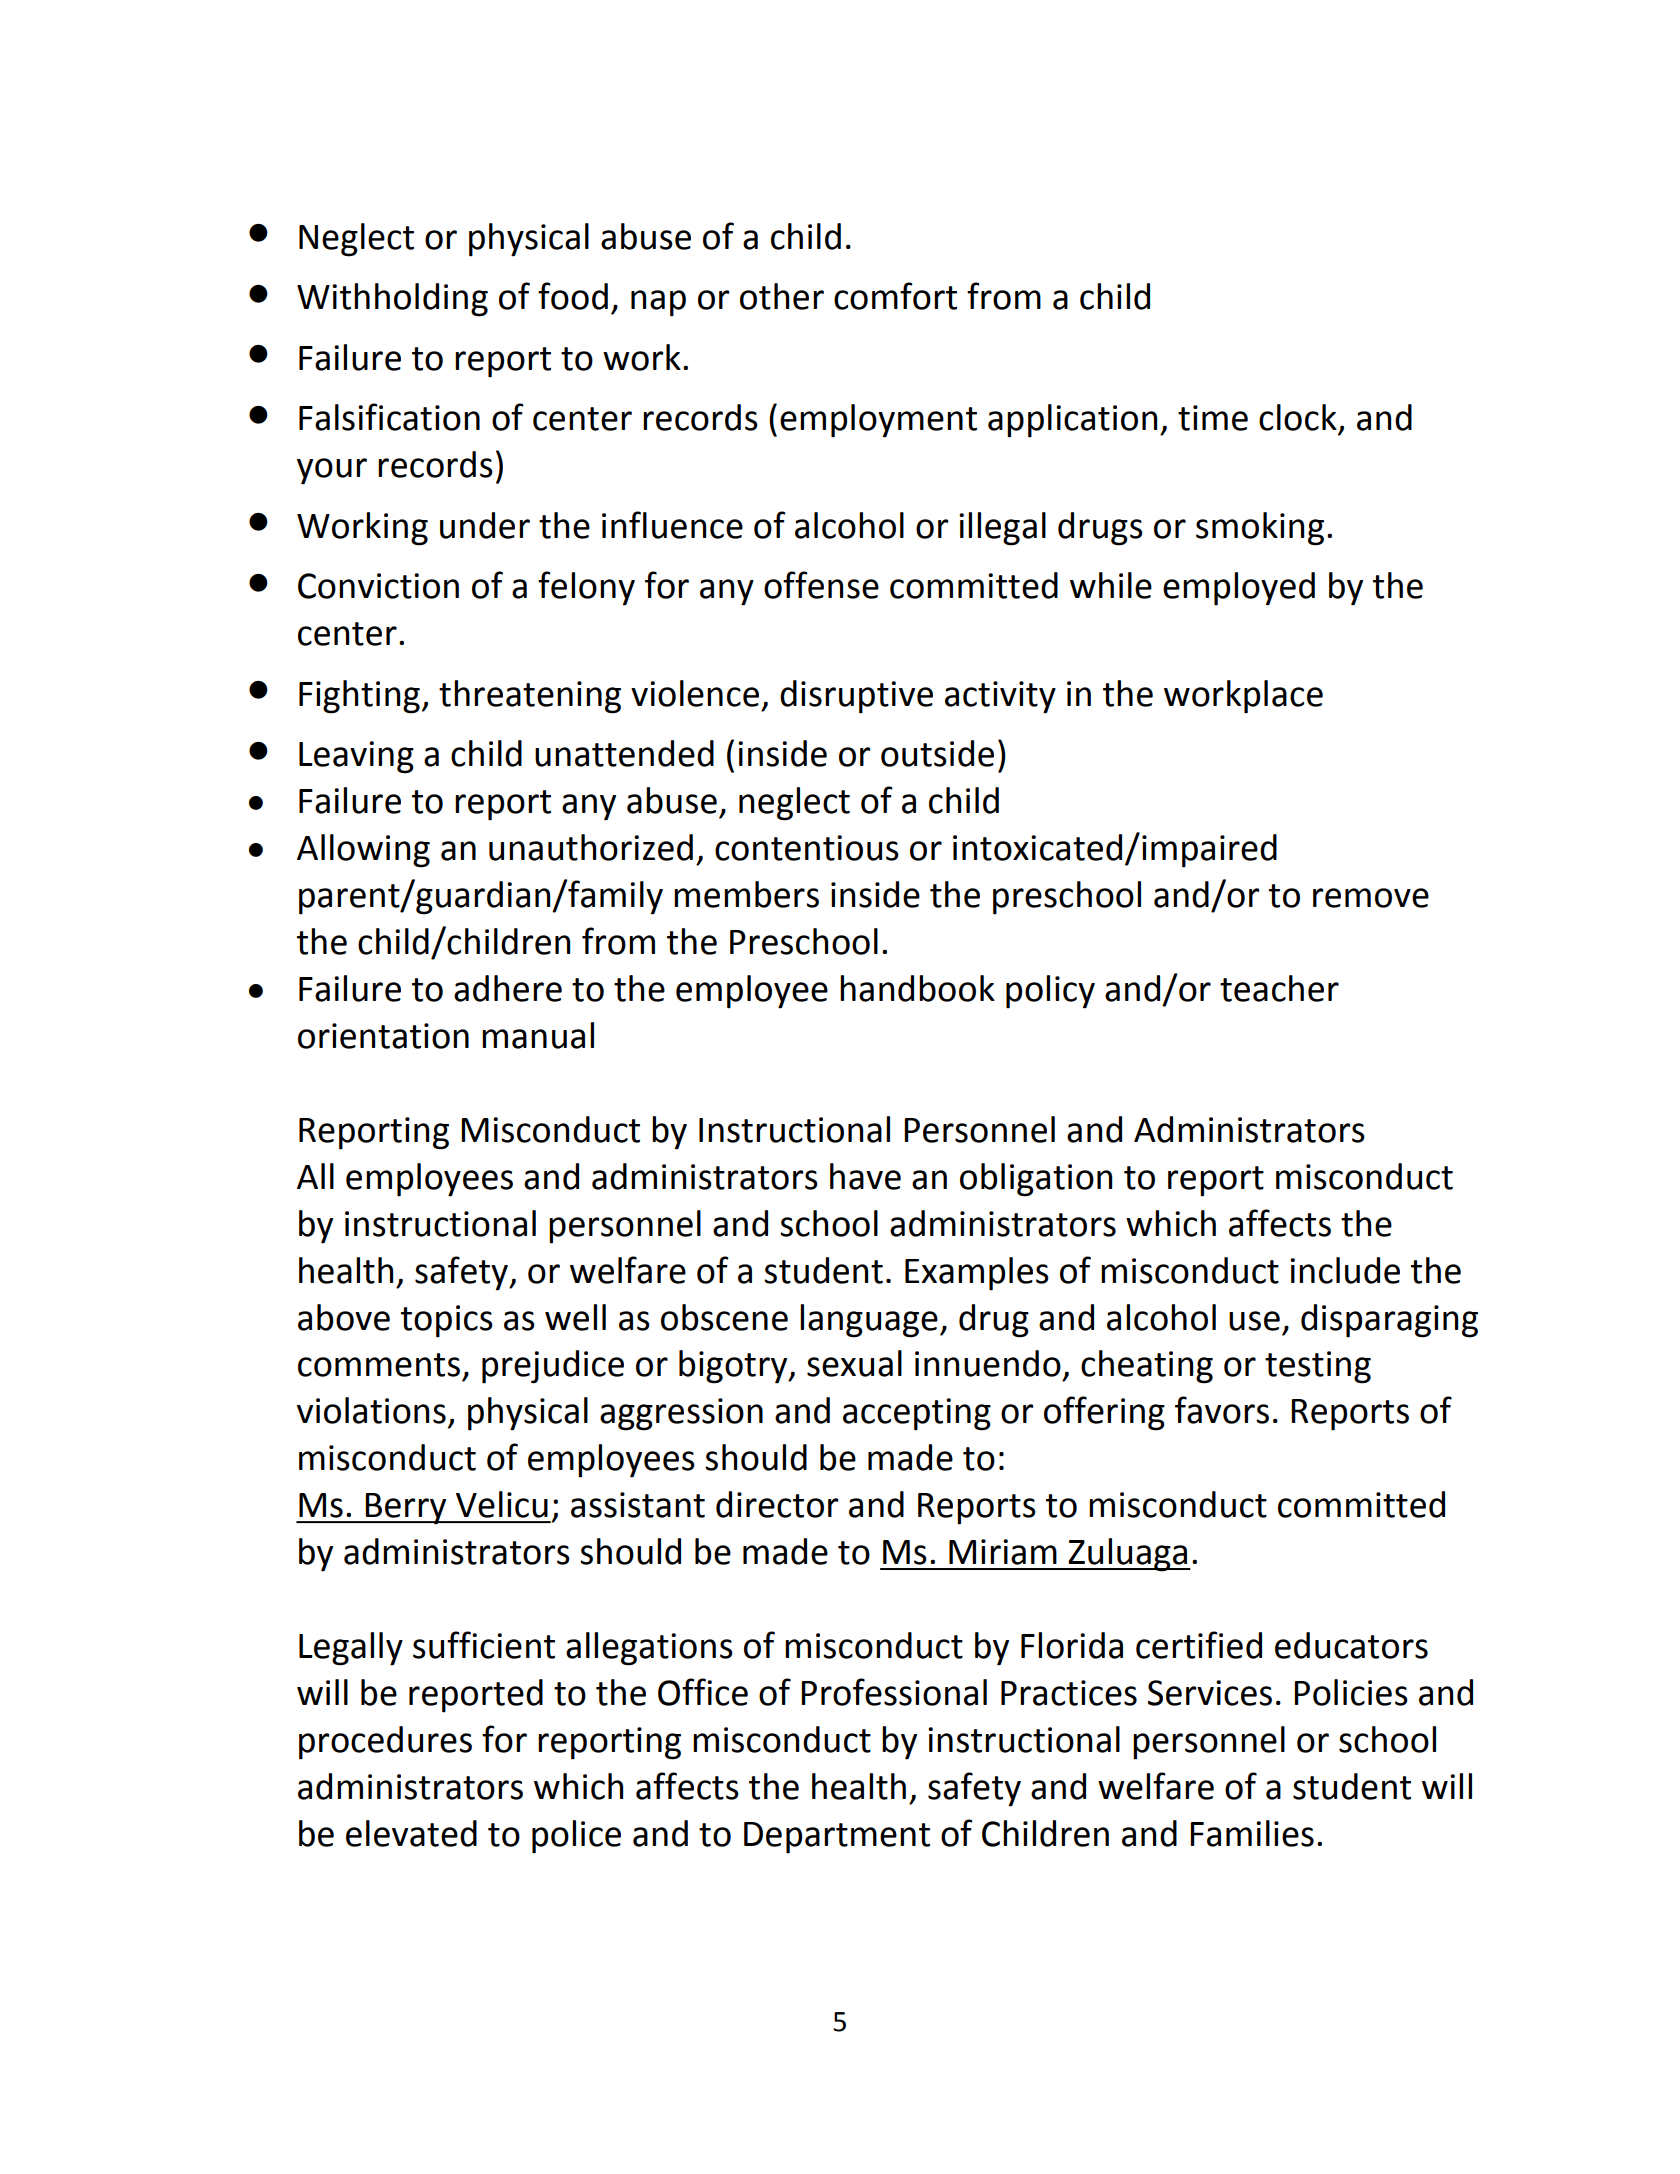  What do you see at coordinates (917, 988) in the image?
I see `handbook` at bounding box center [917, 988].
